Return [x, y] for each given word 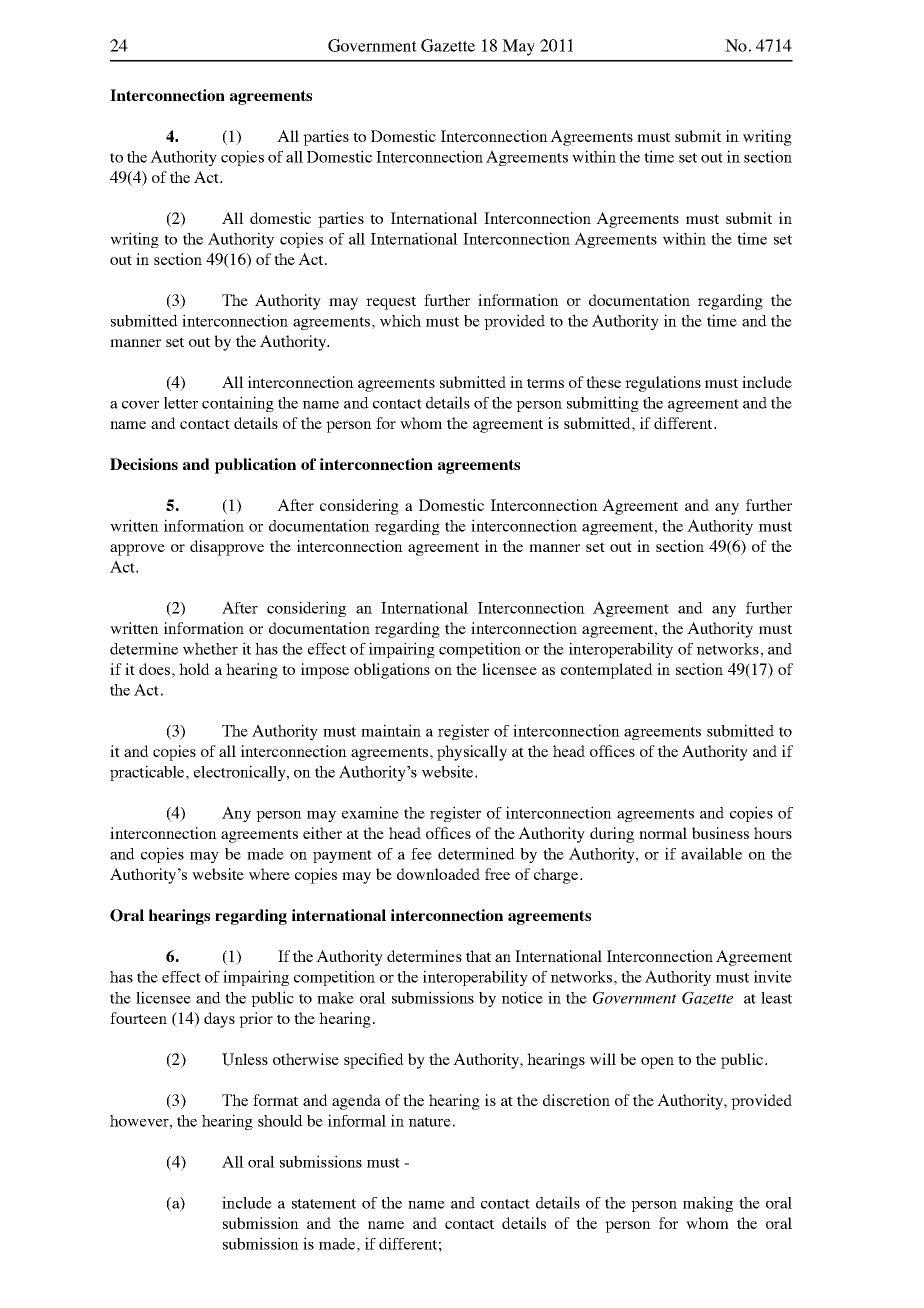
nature [430, 1122]
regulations [663, 384]
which [400, 320]
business [720, 833]
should [280, 1121]
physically [472, 753]
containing [238, 404]
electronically [241, 773]
